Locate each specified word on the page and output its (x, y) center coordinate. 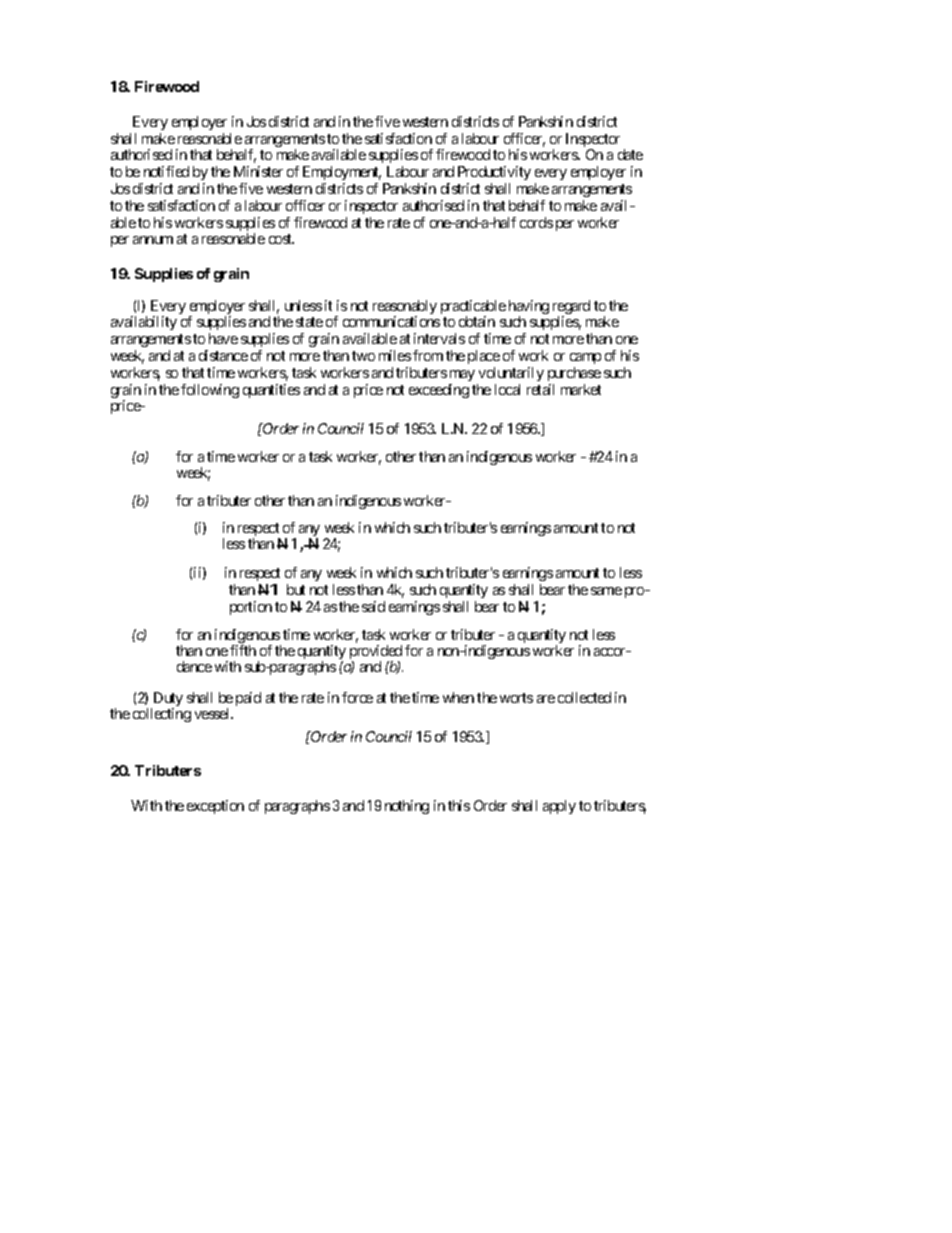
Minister (258, 171)
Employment (342, 173)
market (581, 389)
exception (215, 807)
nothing (407, 807)
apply (559, 807)
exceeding (439, 391)
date (630, 154)
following (210, 391)
